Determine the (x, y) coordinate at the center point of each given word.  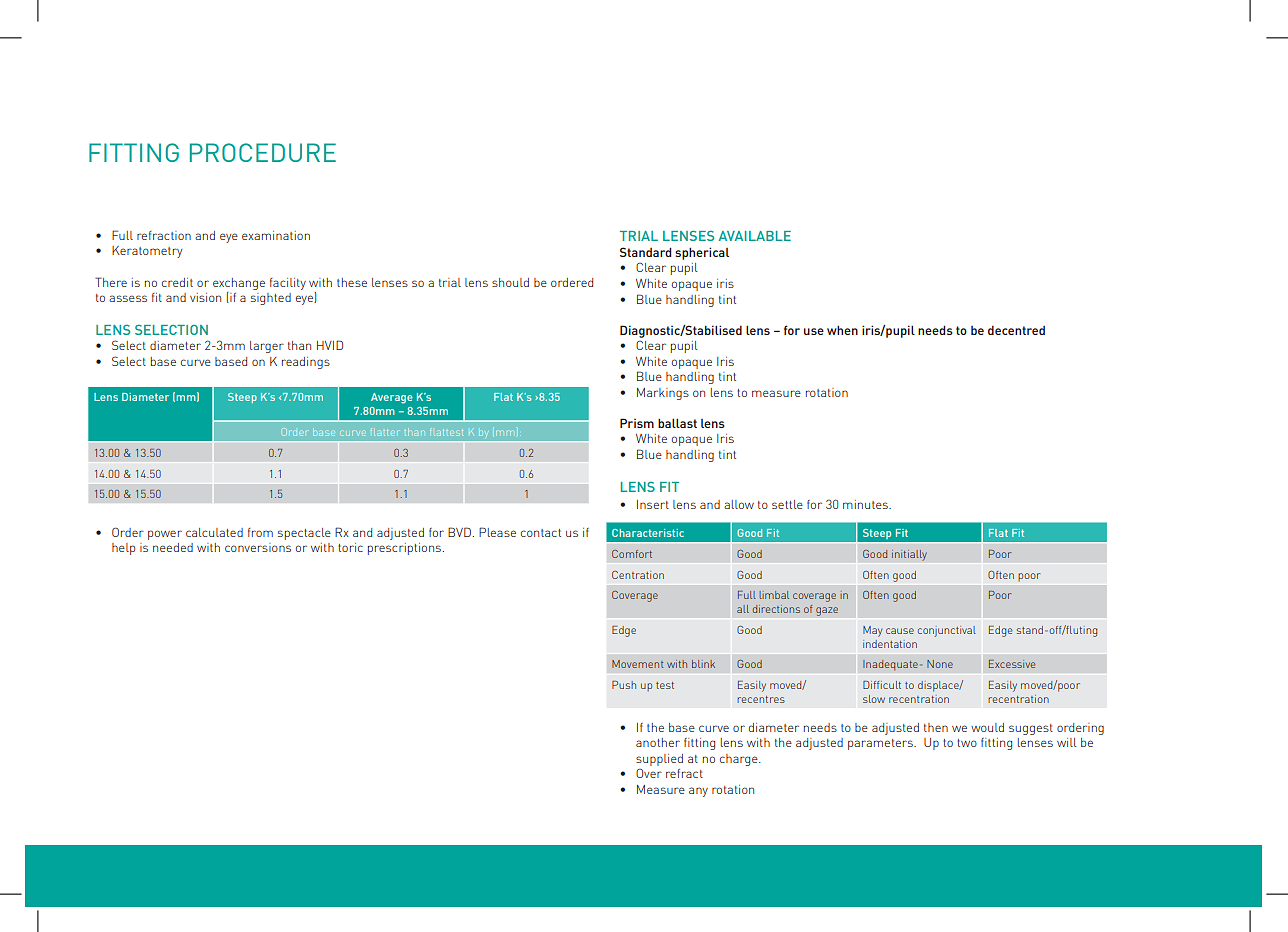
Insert (653, 504)
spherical (702, 253)
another (658, 742)
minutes (866, 504)
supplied (659, 760)
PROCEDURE (263, 152)
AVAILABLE (755, 236)
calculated (214, 532)
